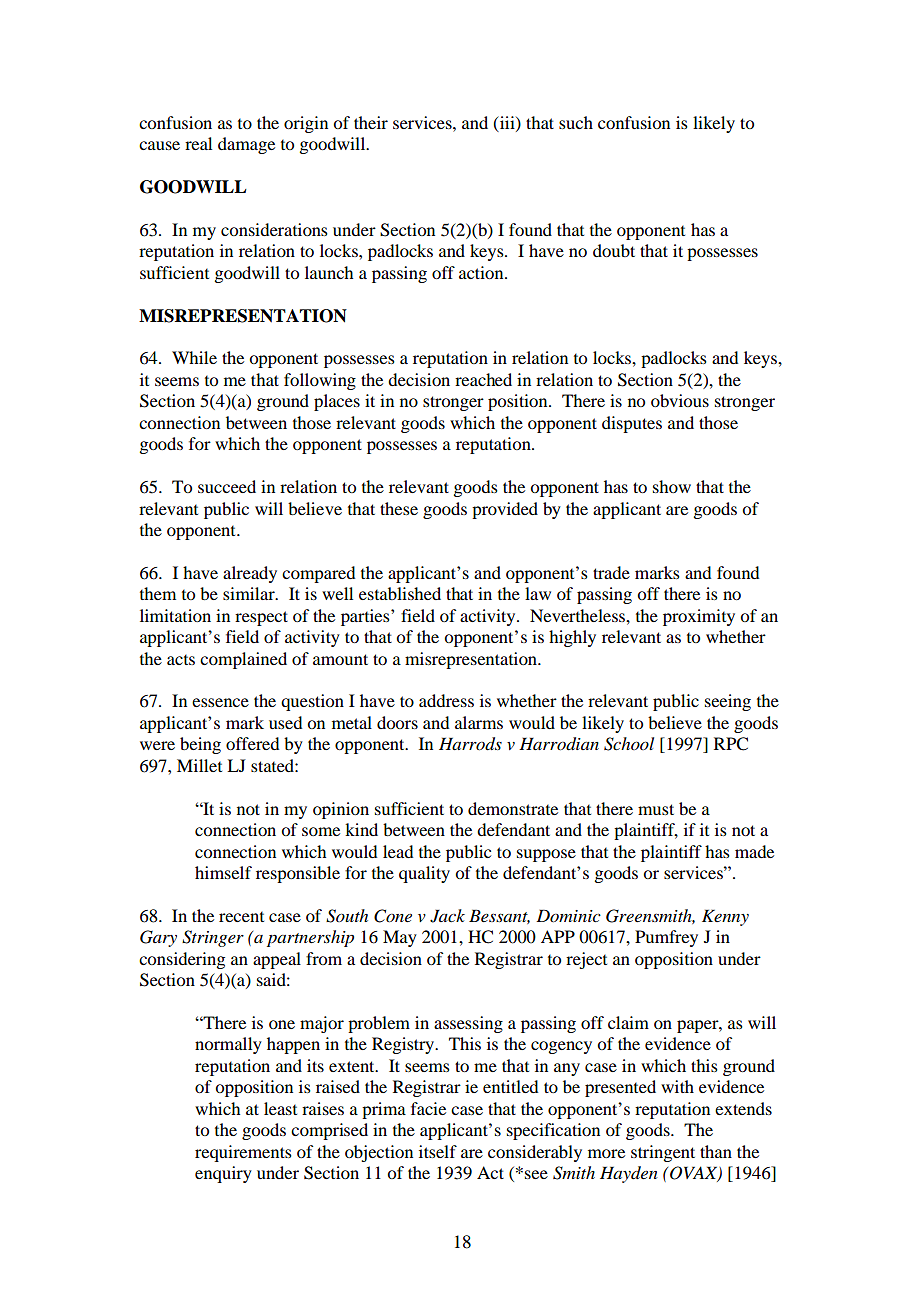 This screenshot has height=1308, width=924. What do you see at coordinates (576, 122) in the screenshot?
I see `such` at bounding box center [576, 122].
